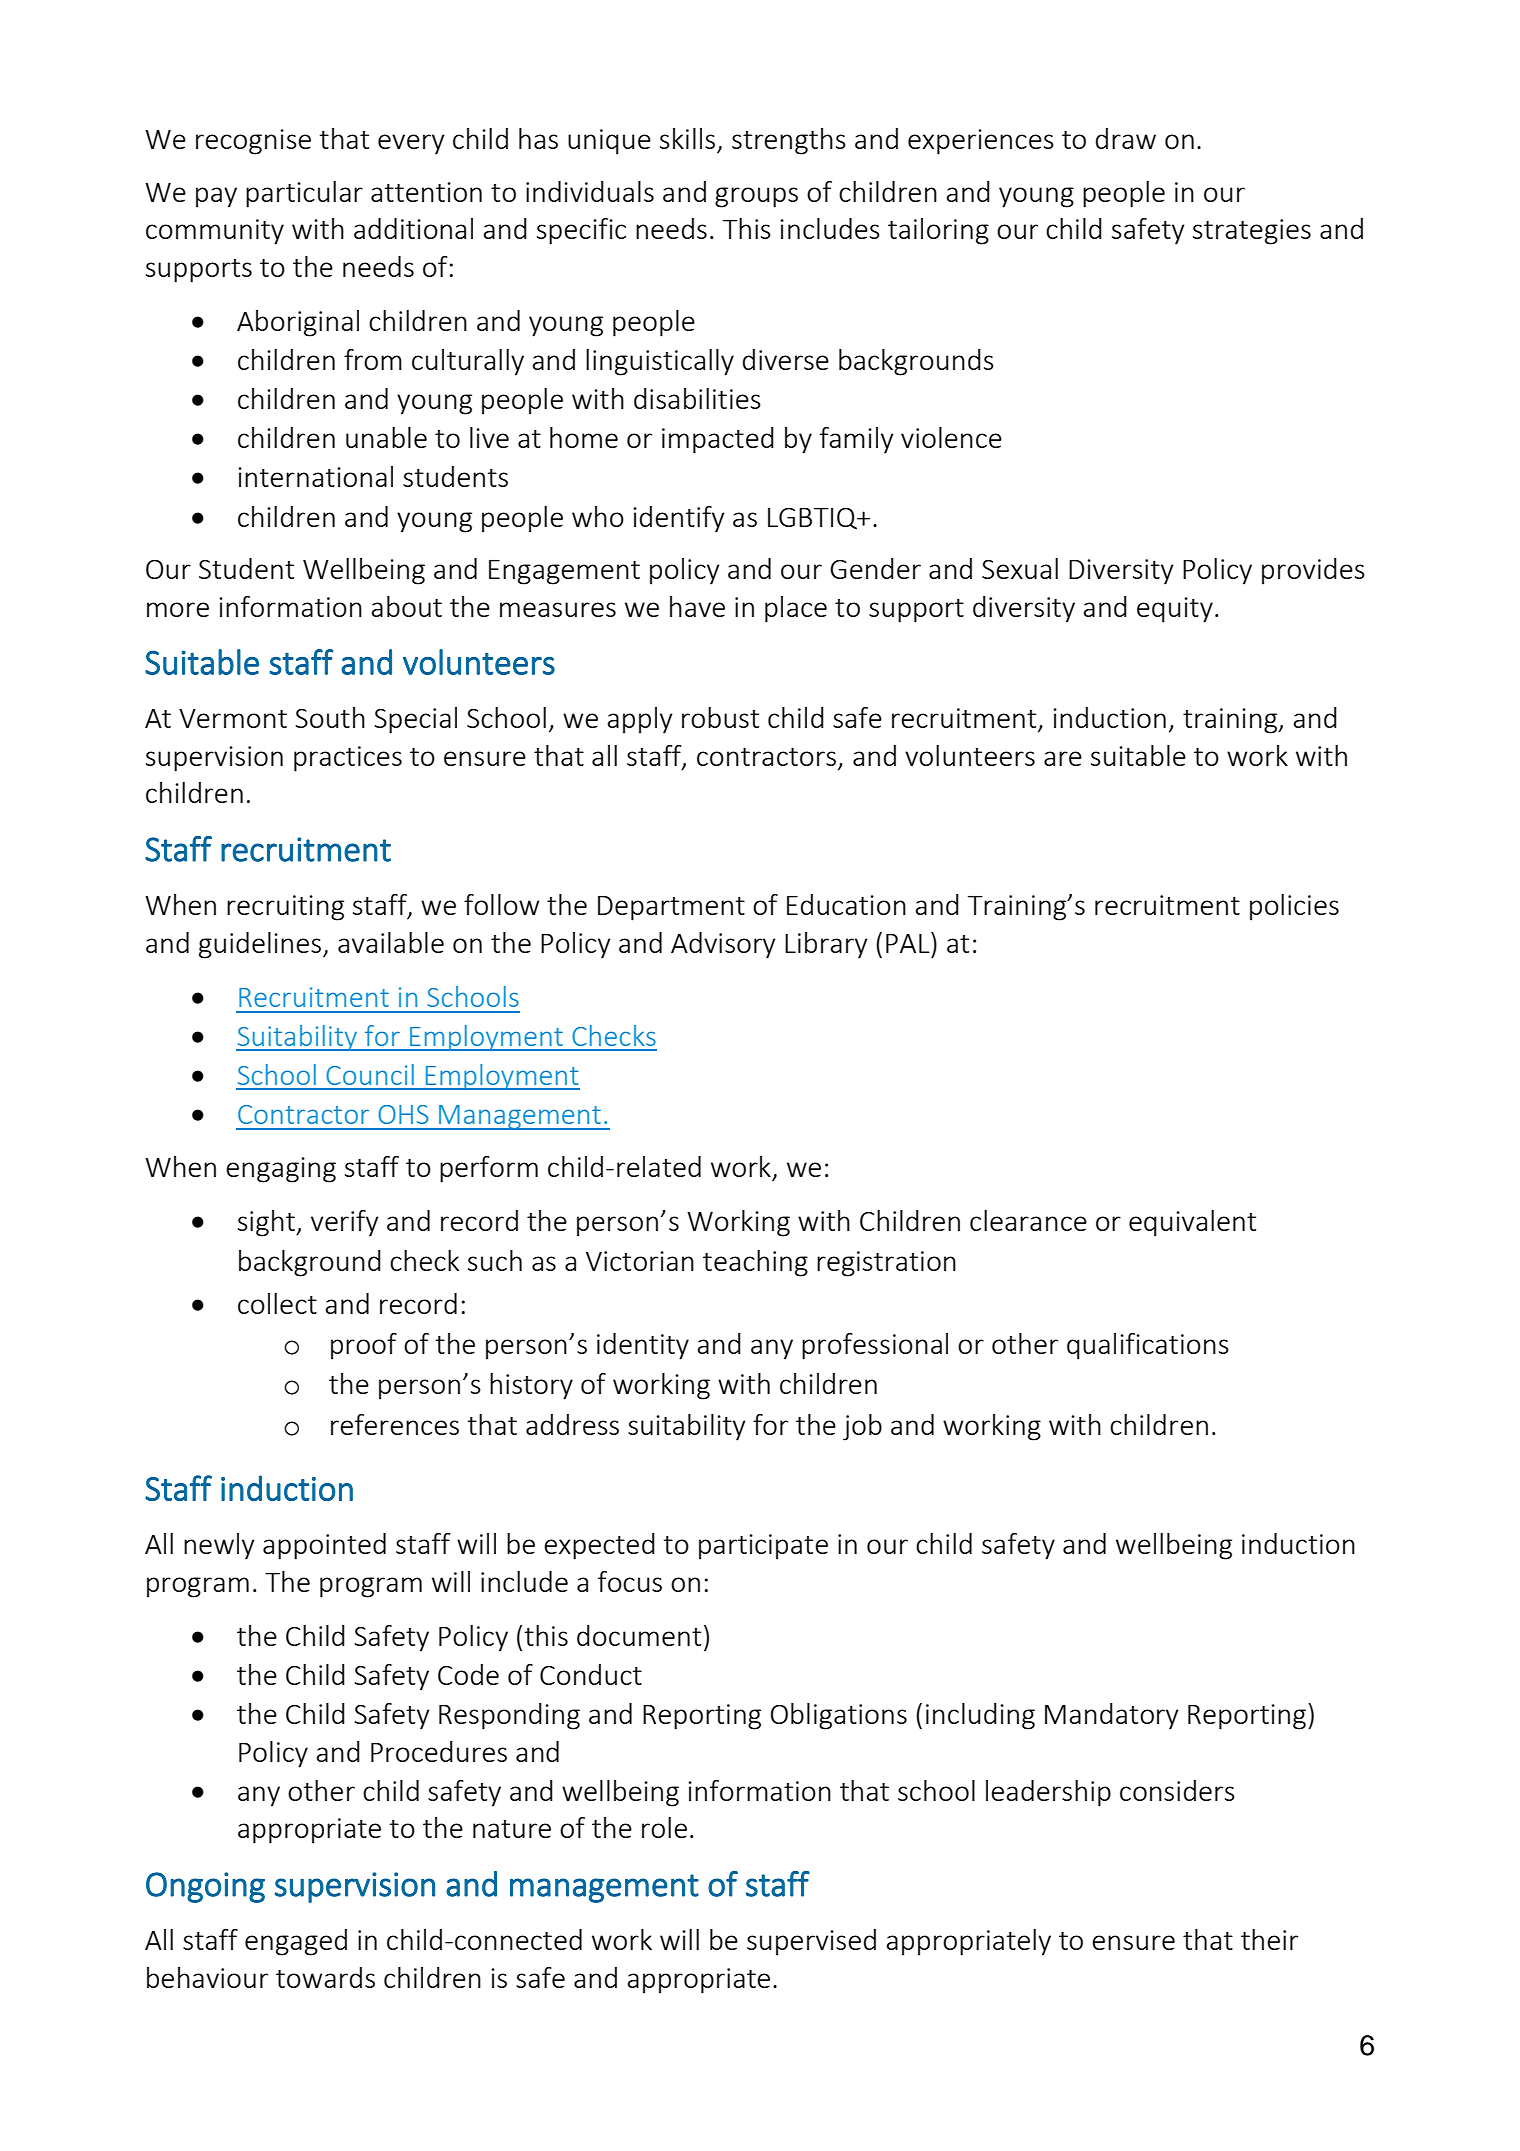 The image size is (1520, 2151). I want to click on qualifications, so click(1148, 1346).
